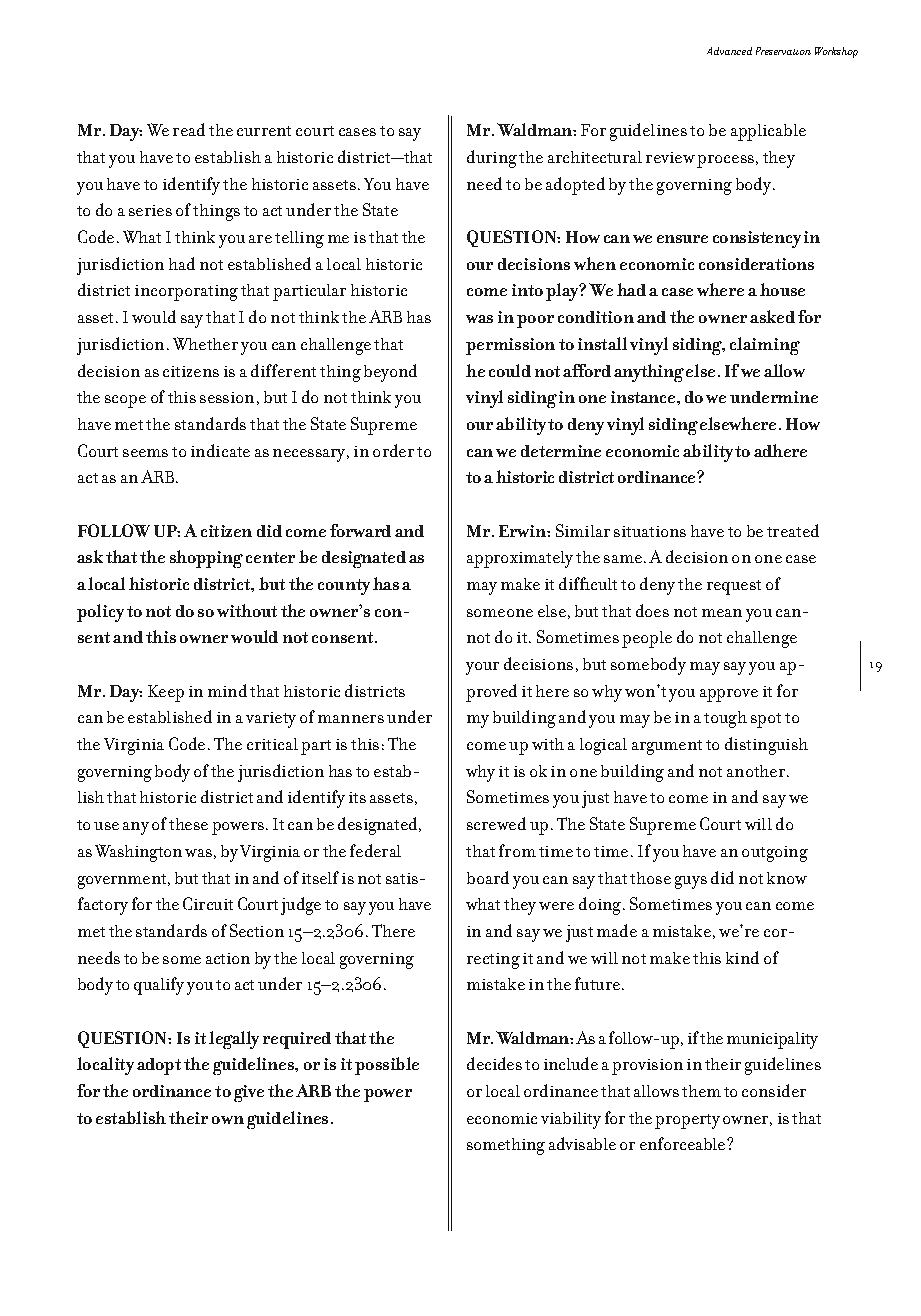  What do you see at coordinates (189, 129) in the screenshot?
I see `read` at bounding box center [189, 129].
